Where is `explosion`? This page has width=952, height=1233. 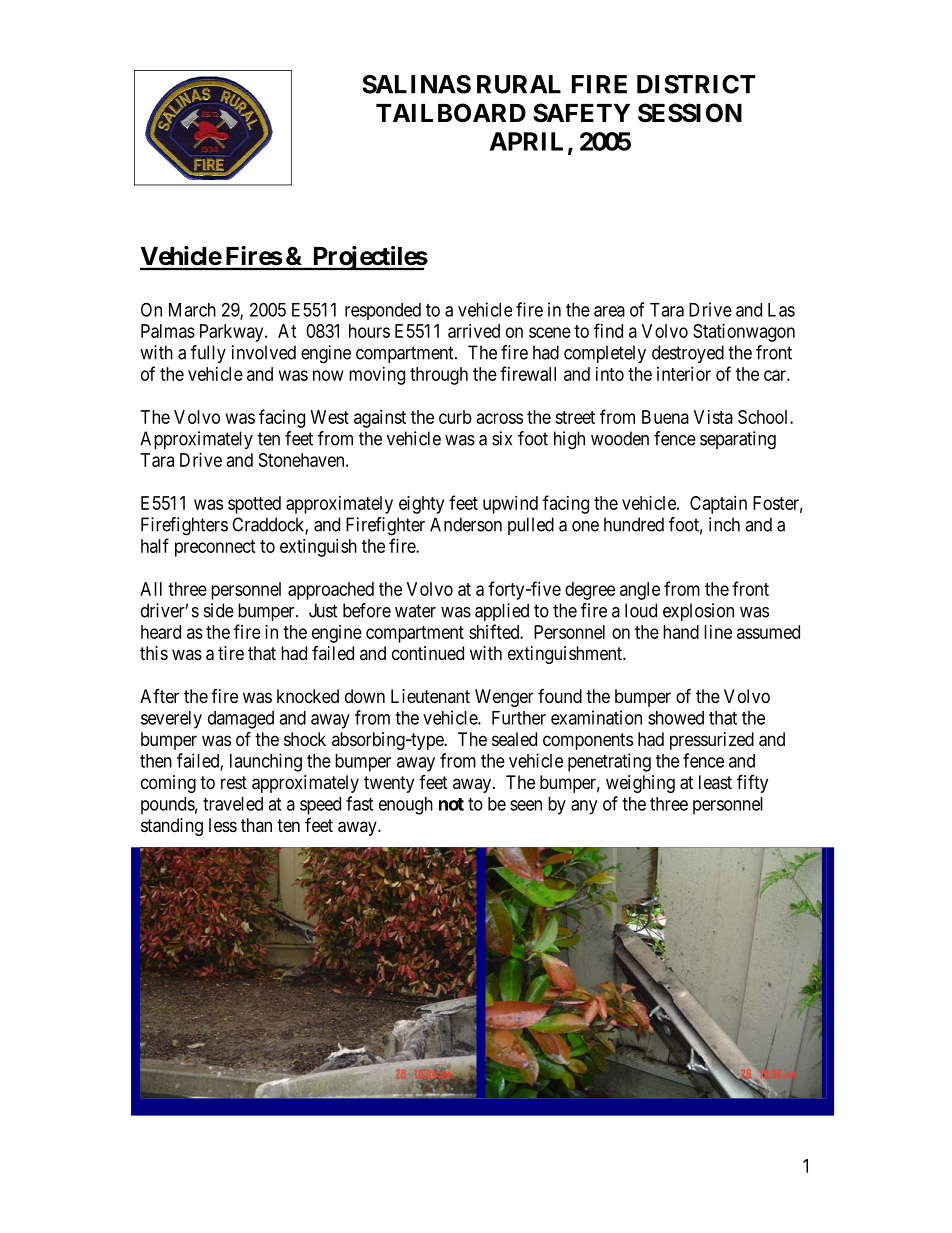 explosion is located at coordinates (698, 612).
